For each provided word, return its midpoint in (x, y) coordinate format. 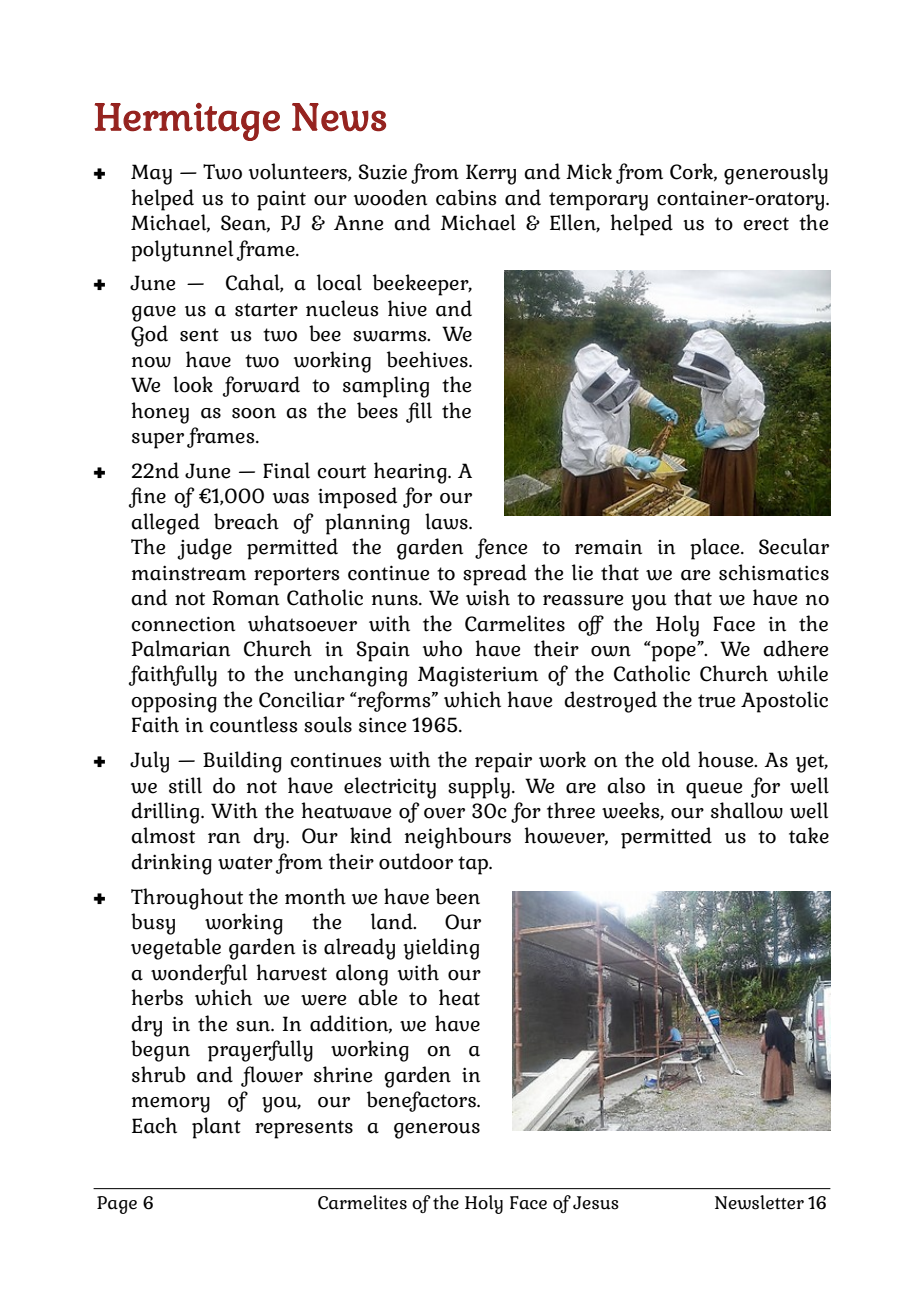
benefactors (422, 1101)
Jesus (596, 1203)
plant (216, 1128)
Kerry (491, 174)
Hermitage (187, 122)
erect (766, 224)
